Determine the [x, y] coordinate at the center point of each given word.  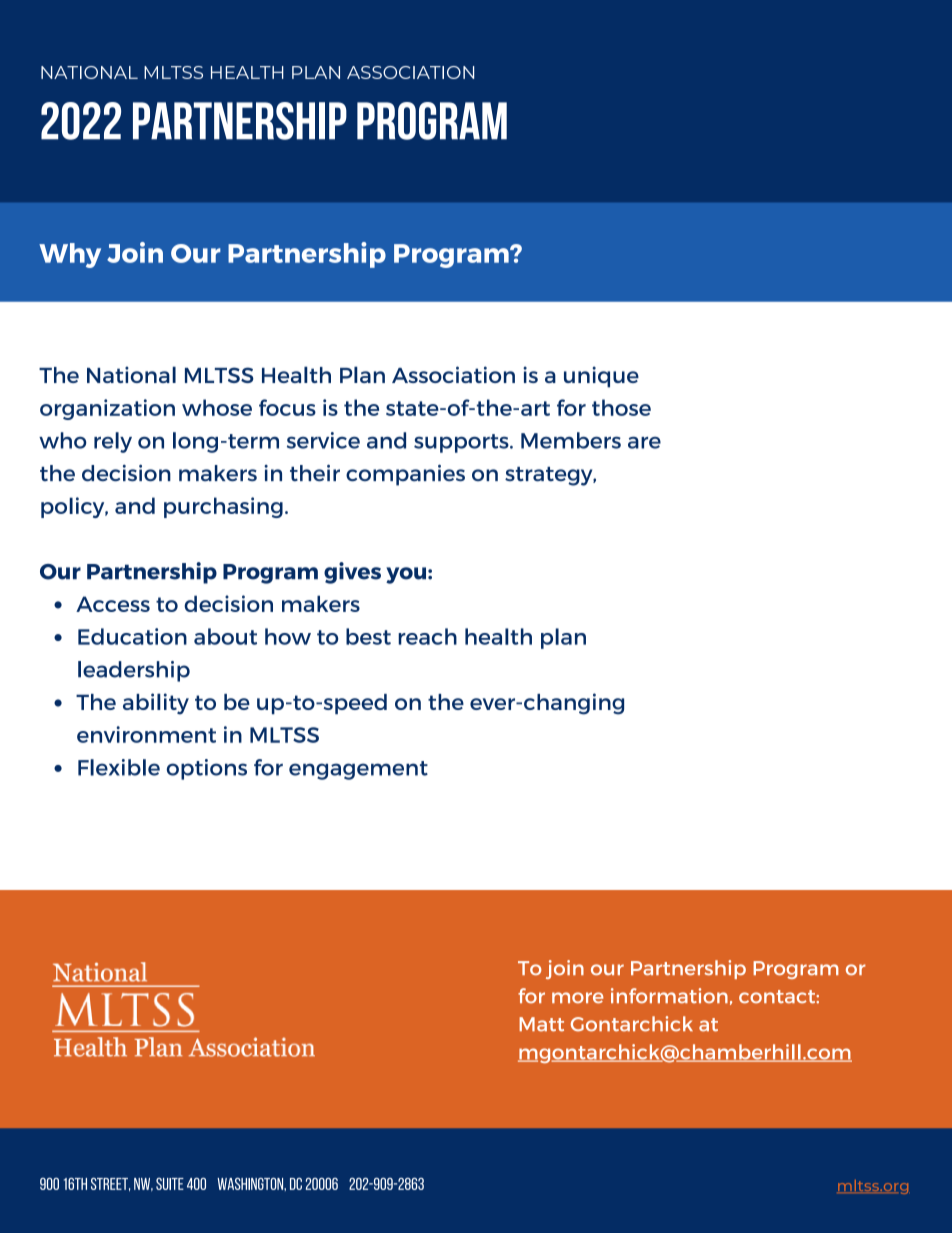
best [368, 636]
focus [287, 407]
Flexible [119, 767]
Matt [541, 1024]
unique [601, 377]
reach [427, 636]
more [578, 998]
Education [132, 636]
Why [70, 255]
